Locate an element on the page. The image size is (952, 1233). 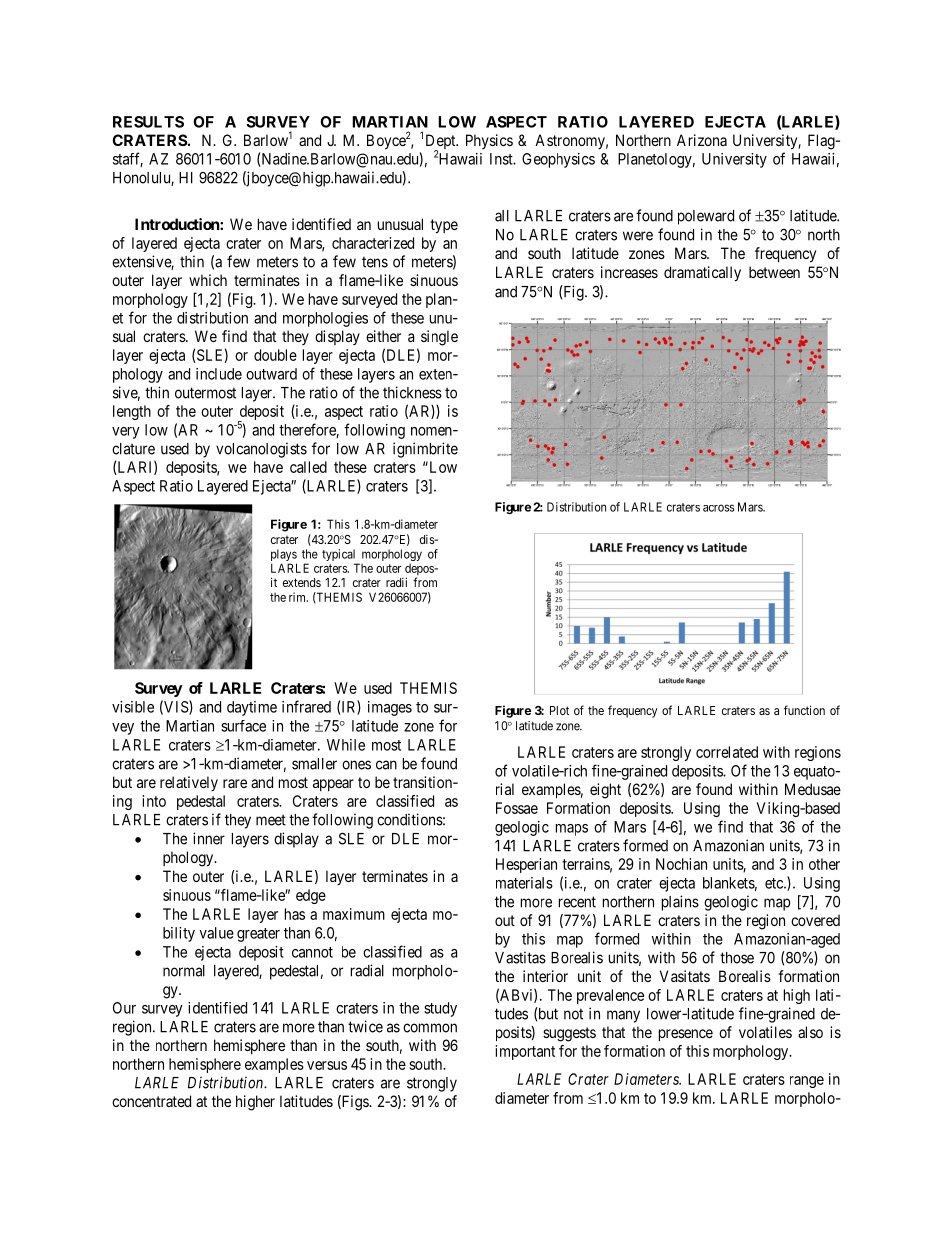
across is located at coordinates (718, 508).
